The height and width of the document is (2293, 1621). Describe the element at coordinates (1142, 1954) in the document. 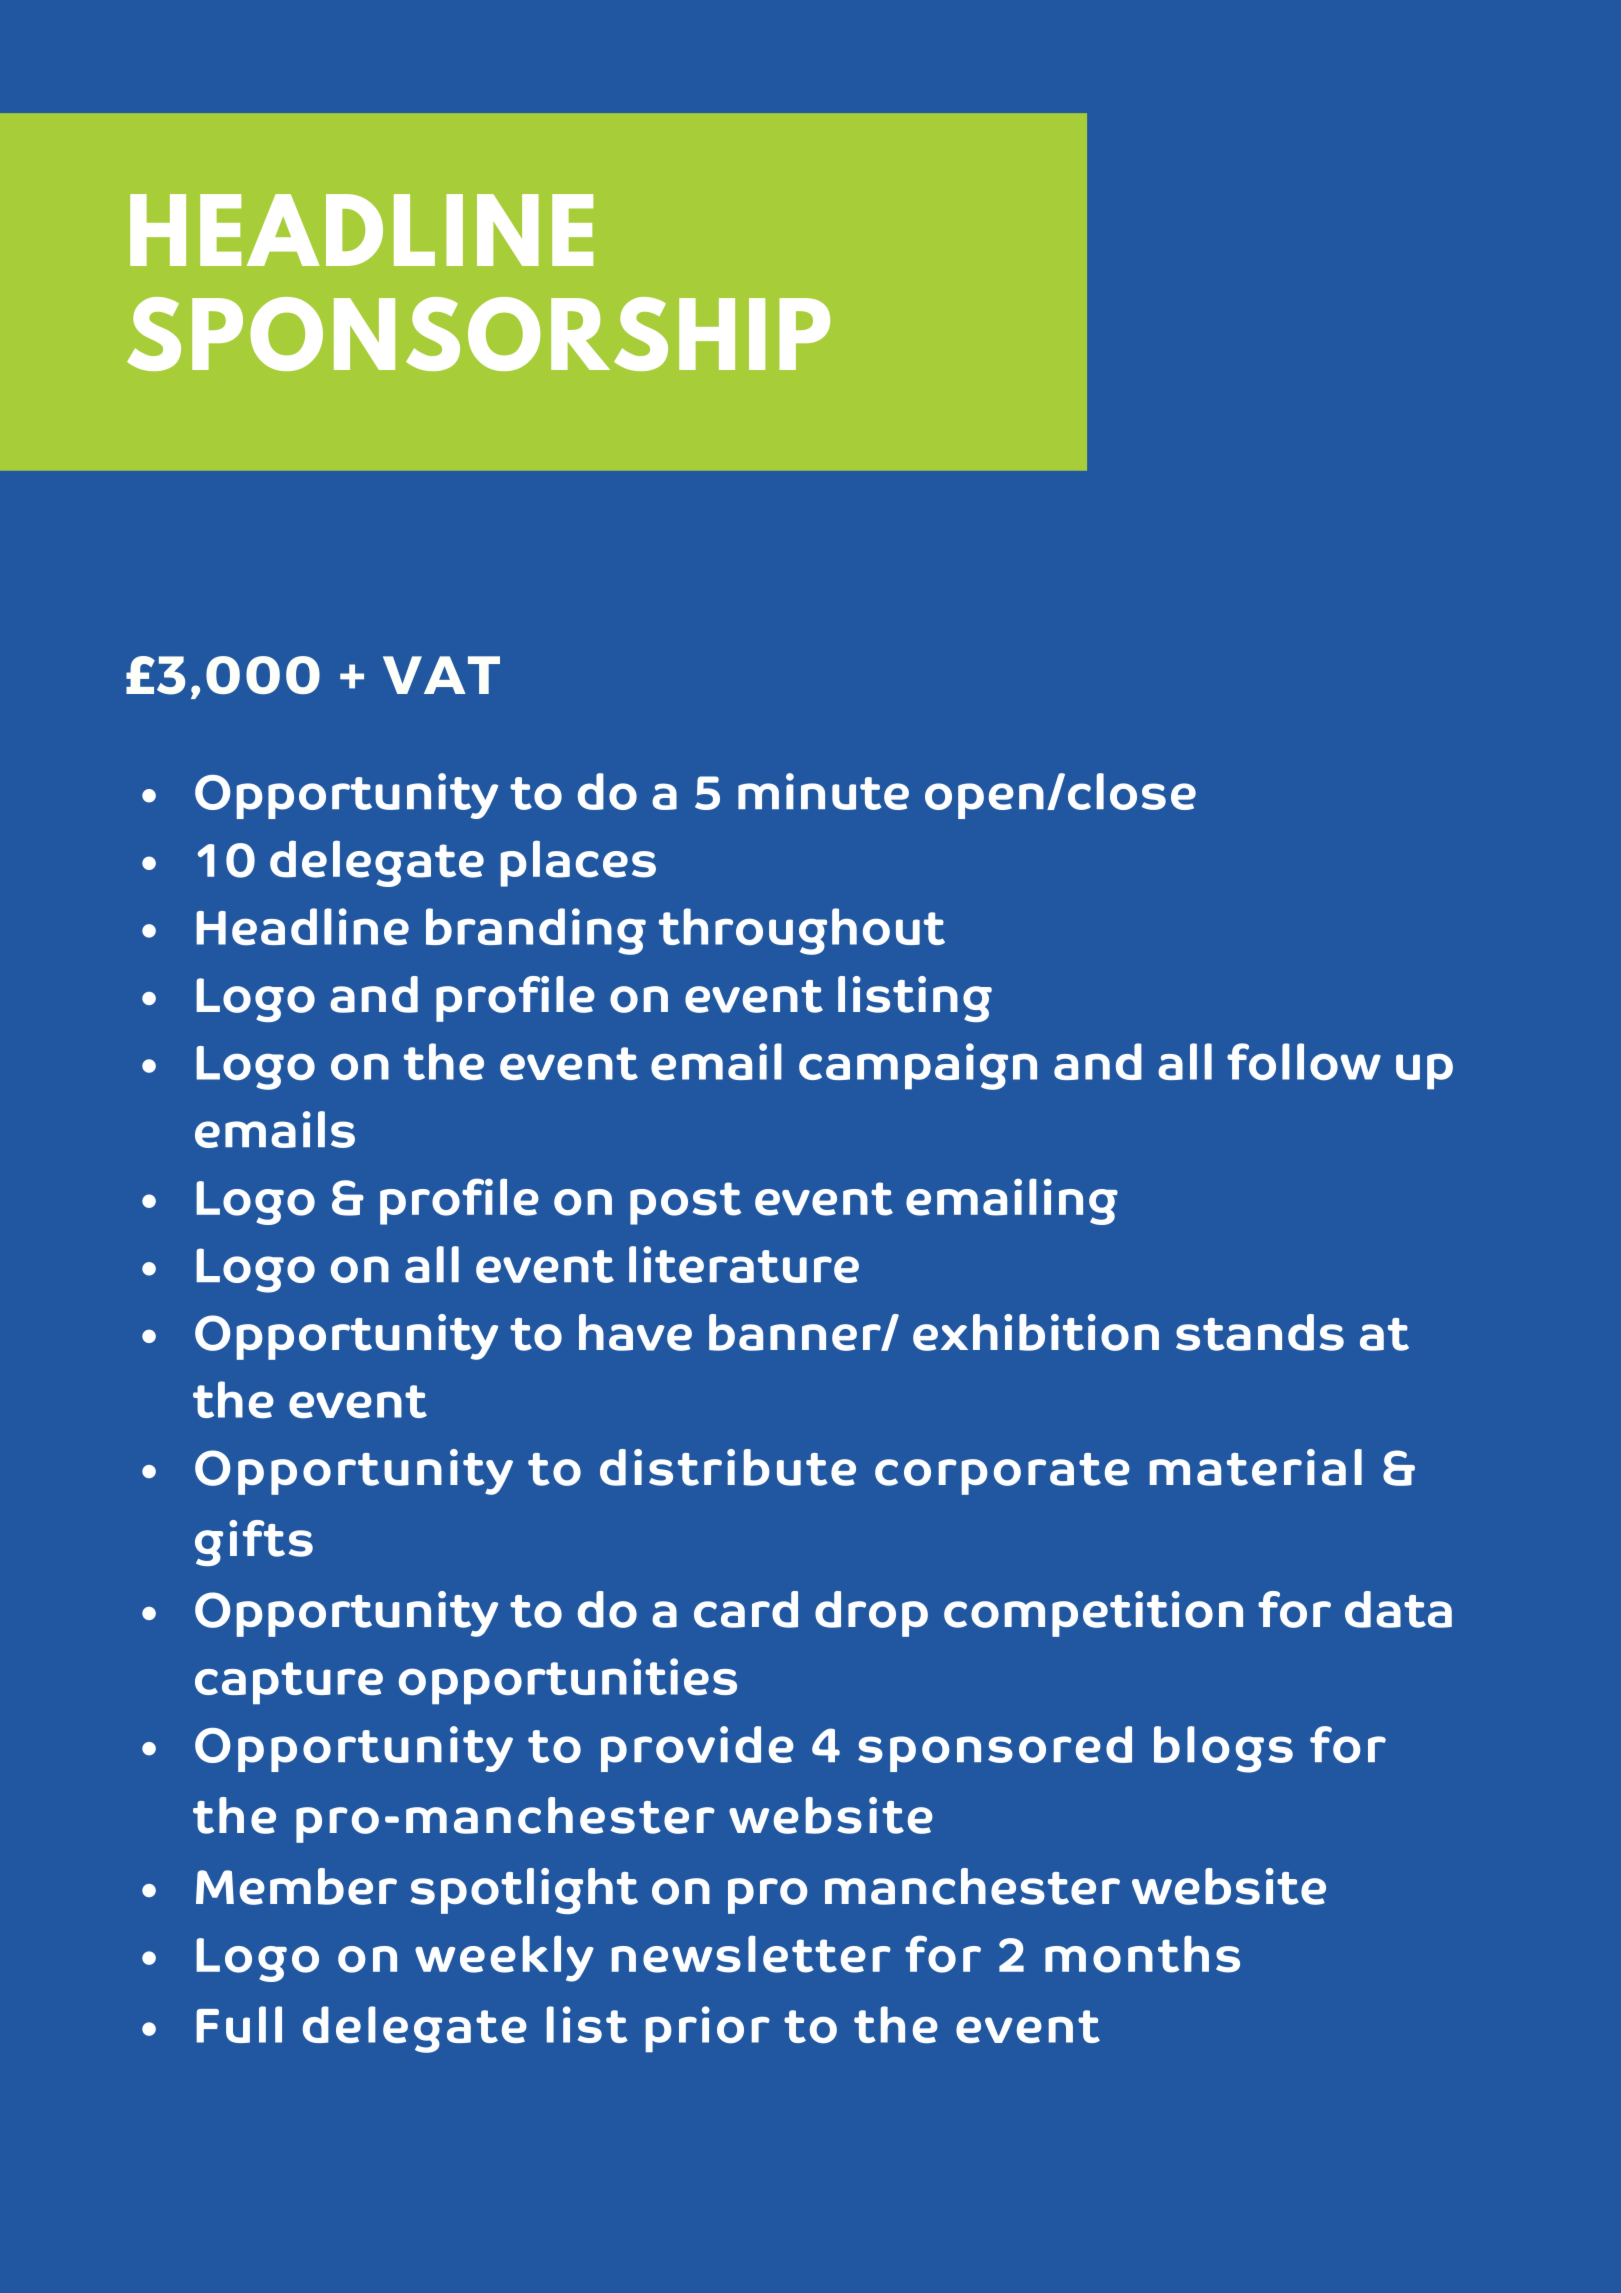

I see `months` at that location.
